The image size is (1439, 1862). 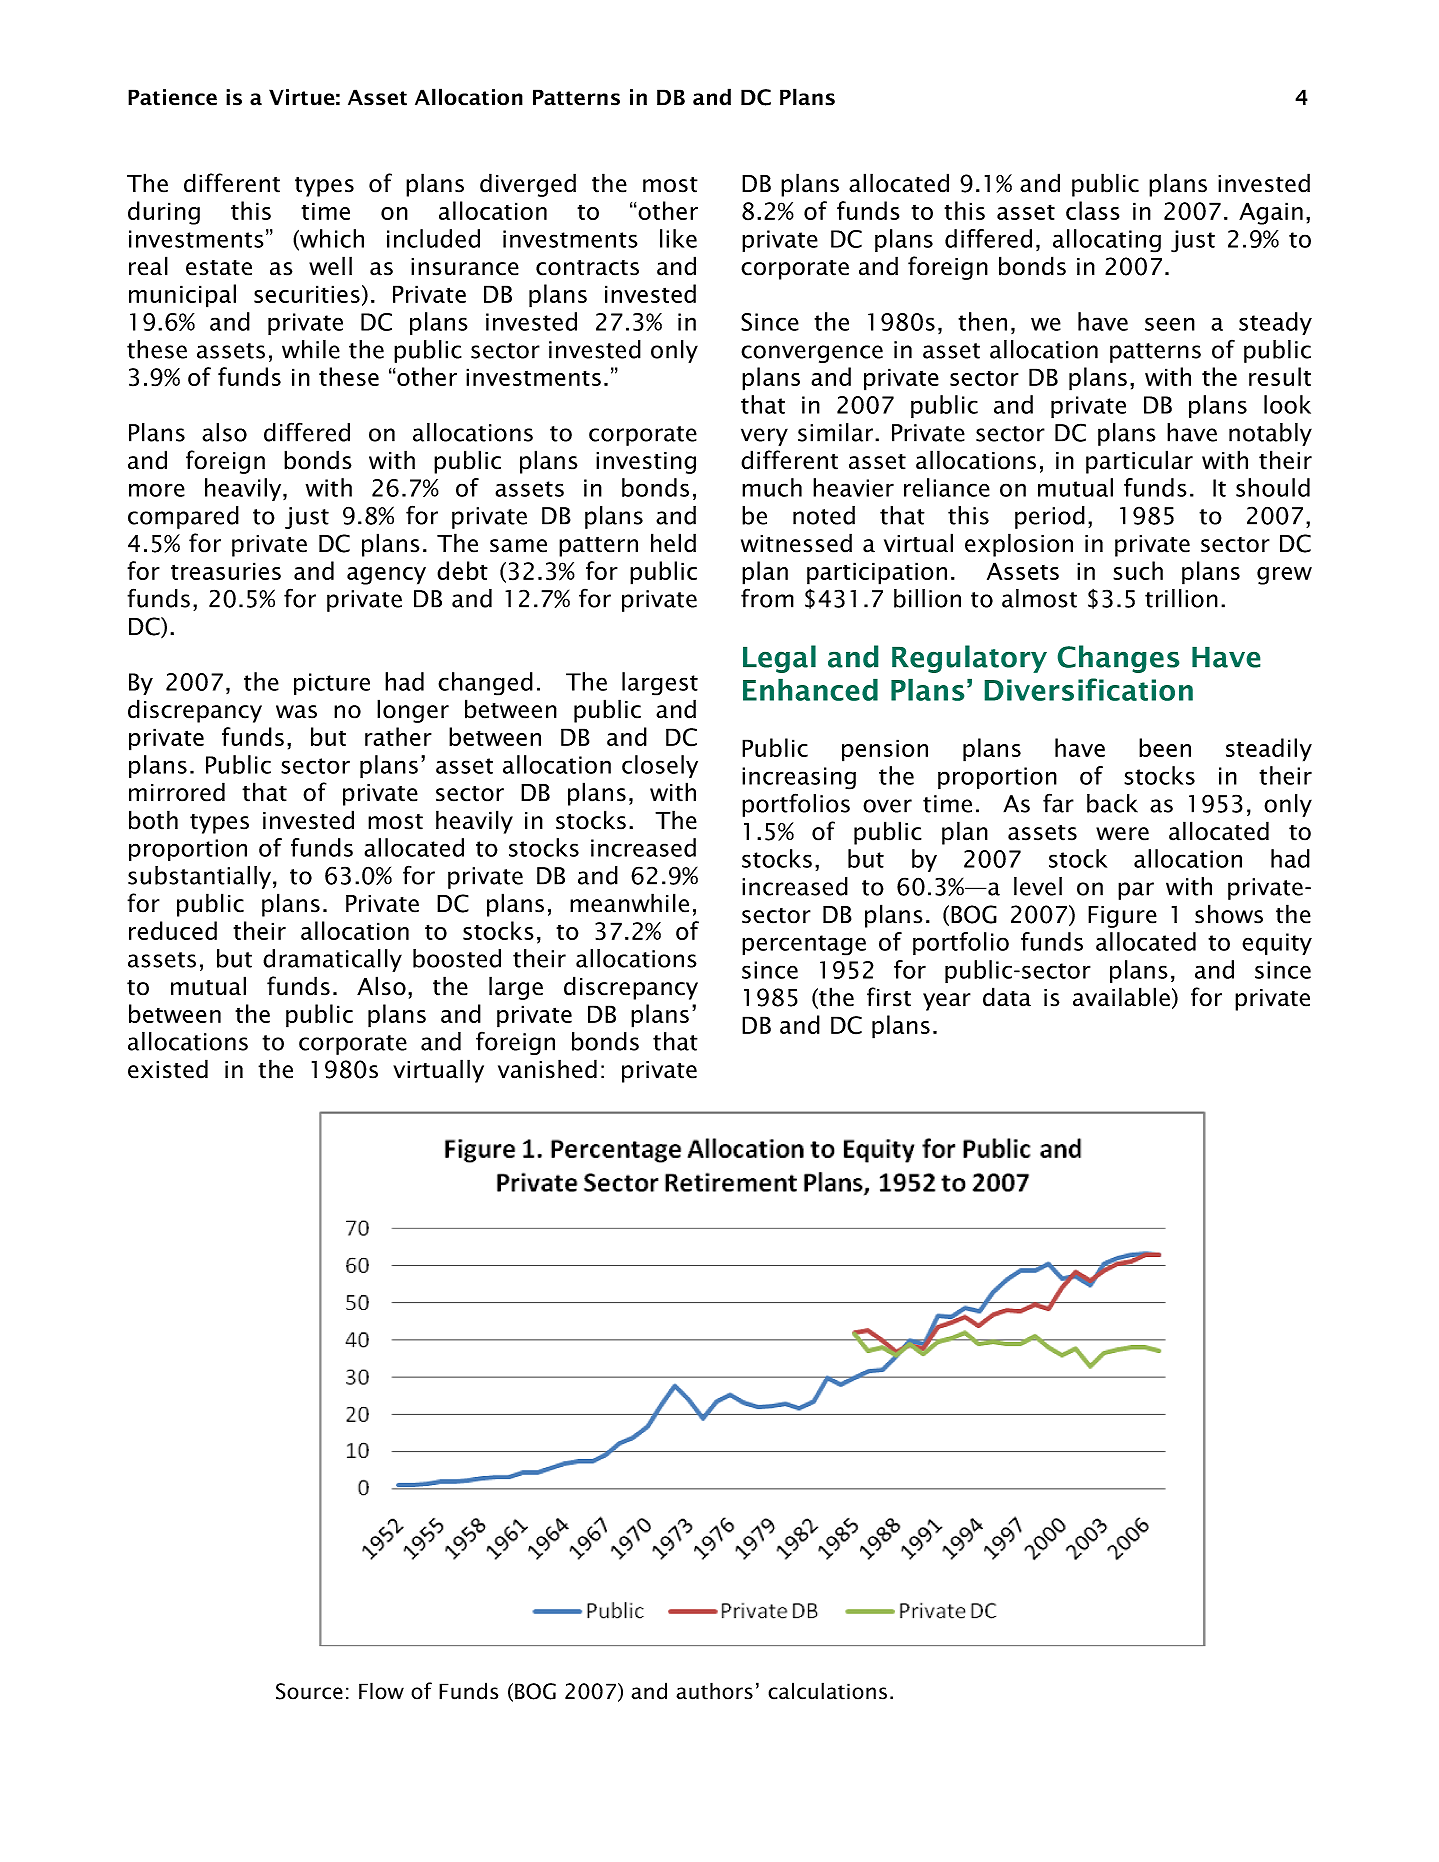 I want to click on Patience, so click(x=172, y=97).
